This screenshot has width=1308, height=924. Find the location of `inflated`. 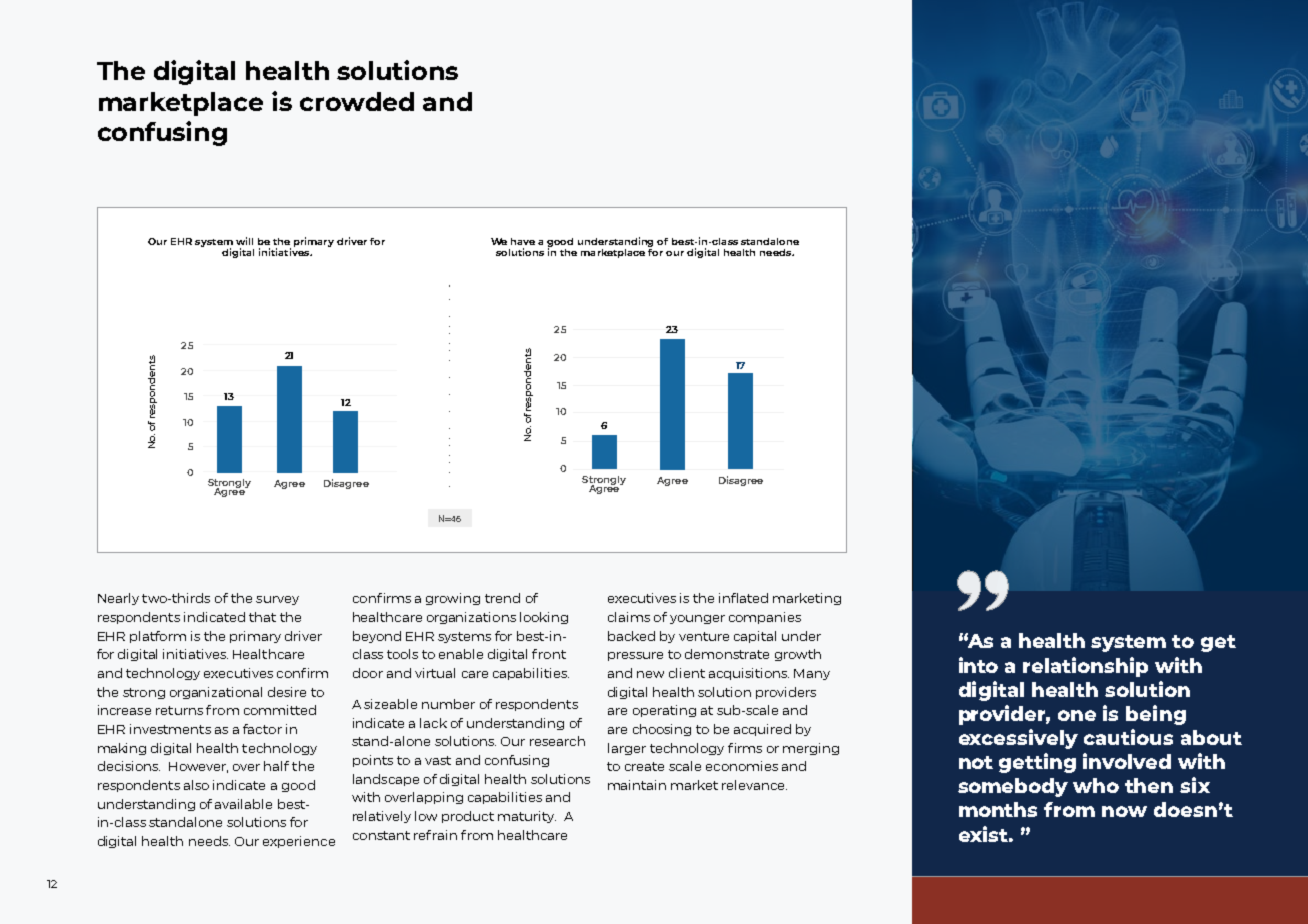

inflated is located at coordinates (743, 598).
